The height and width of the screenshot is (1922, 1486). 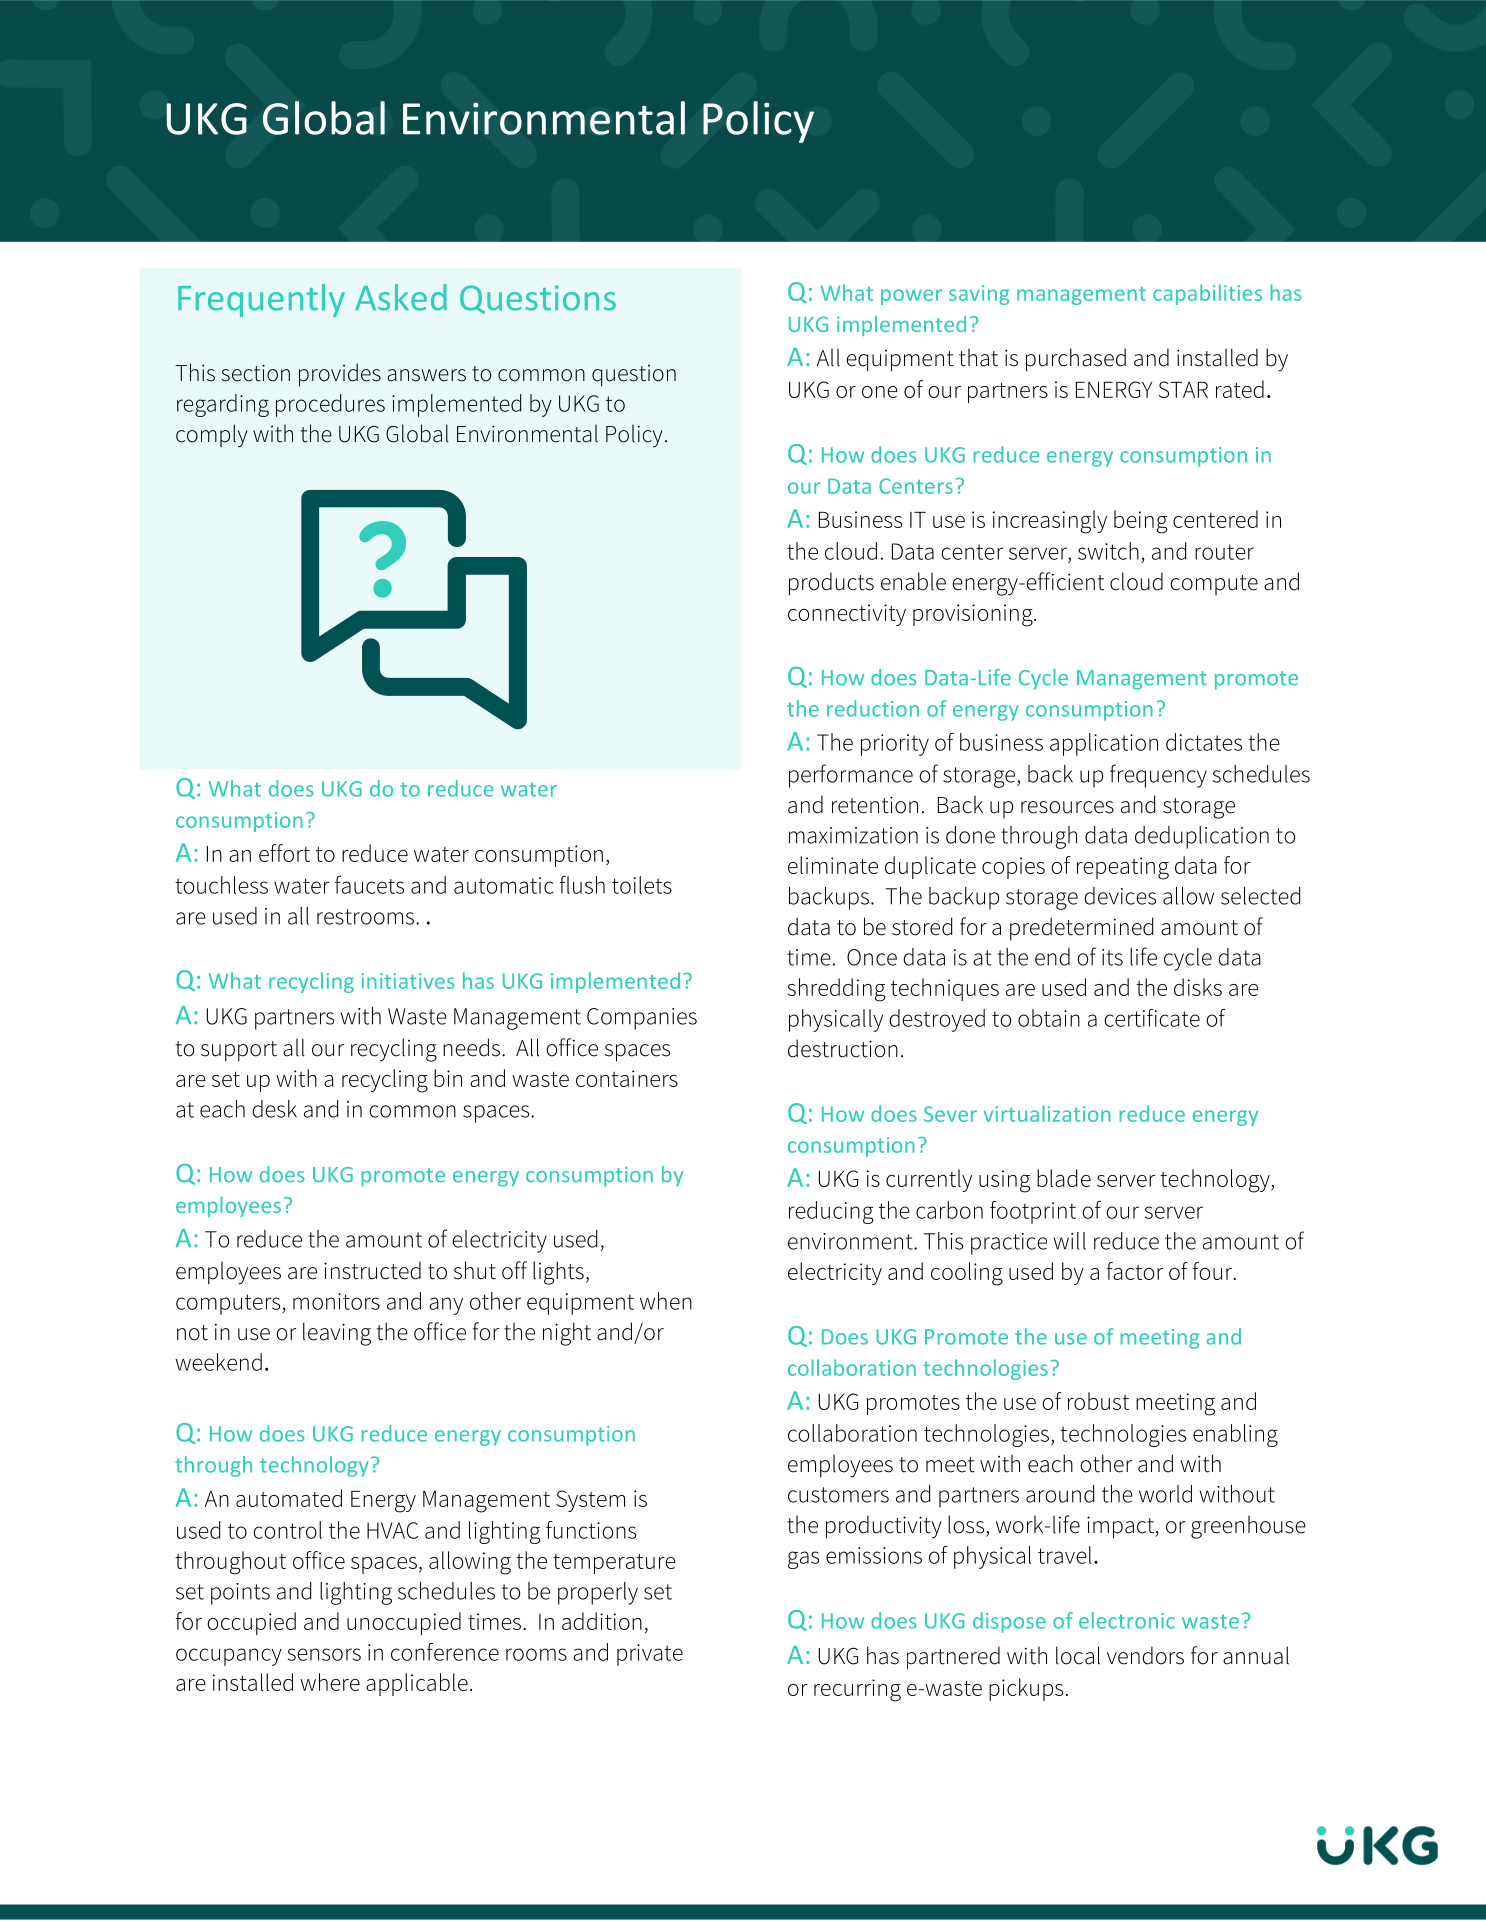 What do you see at coordinates (337, 1334) in the screenshot?
I see `leaving` at bounding box center [337, 1334].
